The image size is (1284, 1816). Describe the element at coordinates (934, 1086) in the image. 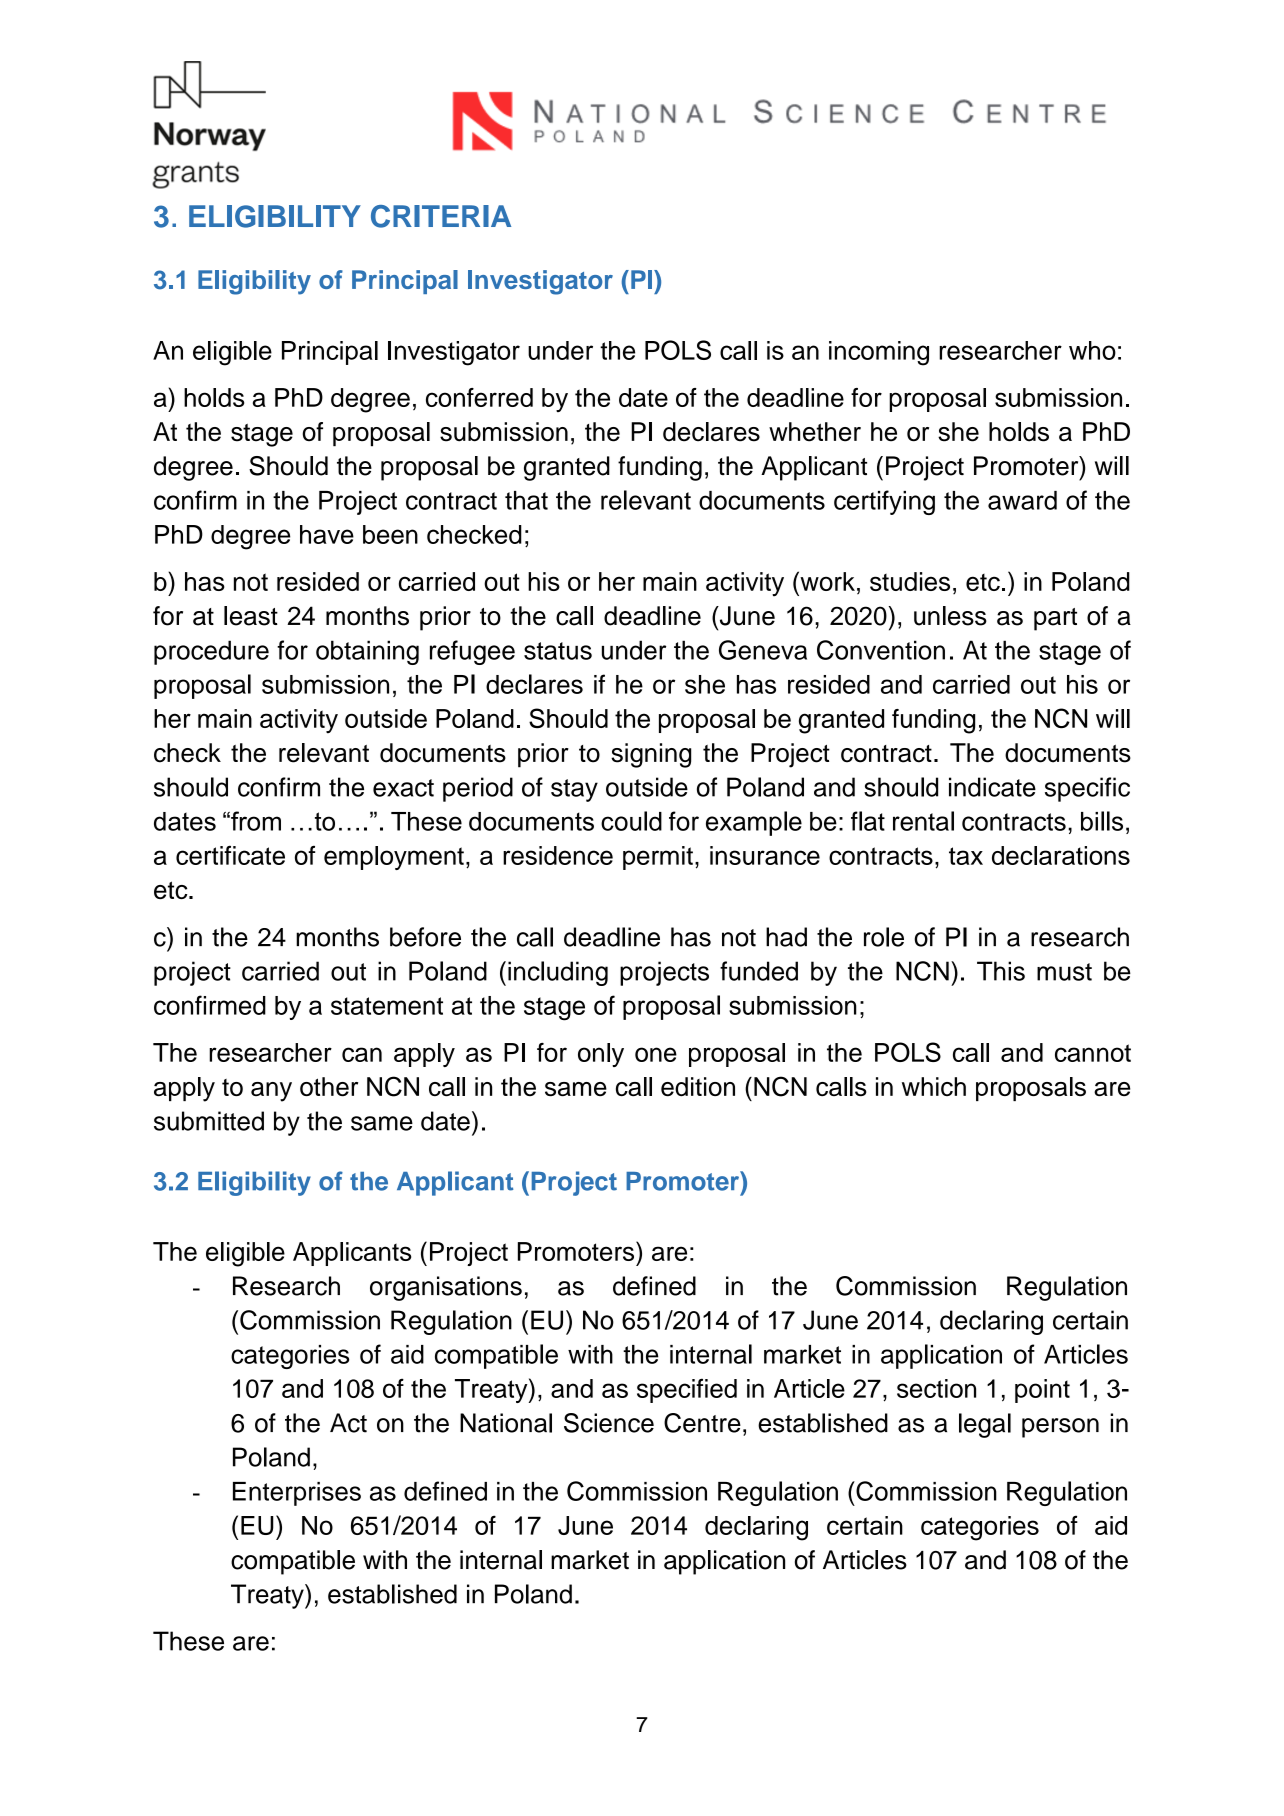

I see `which` at that location.
